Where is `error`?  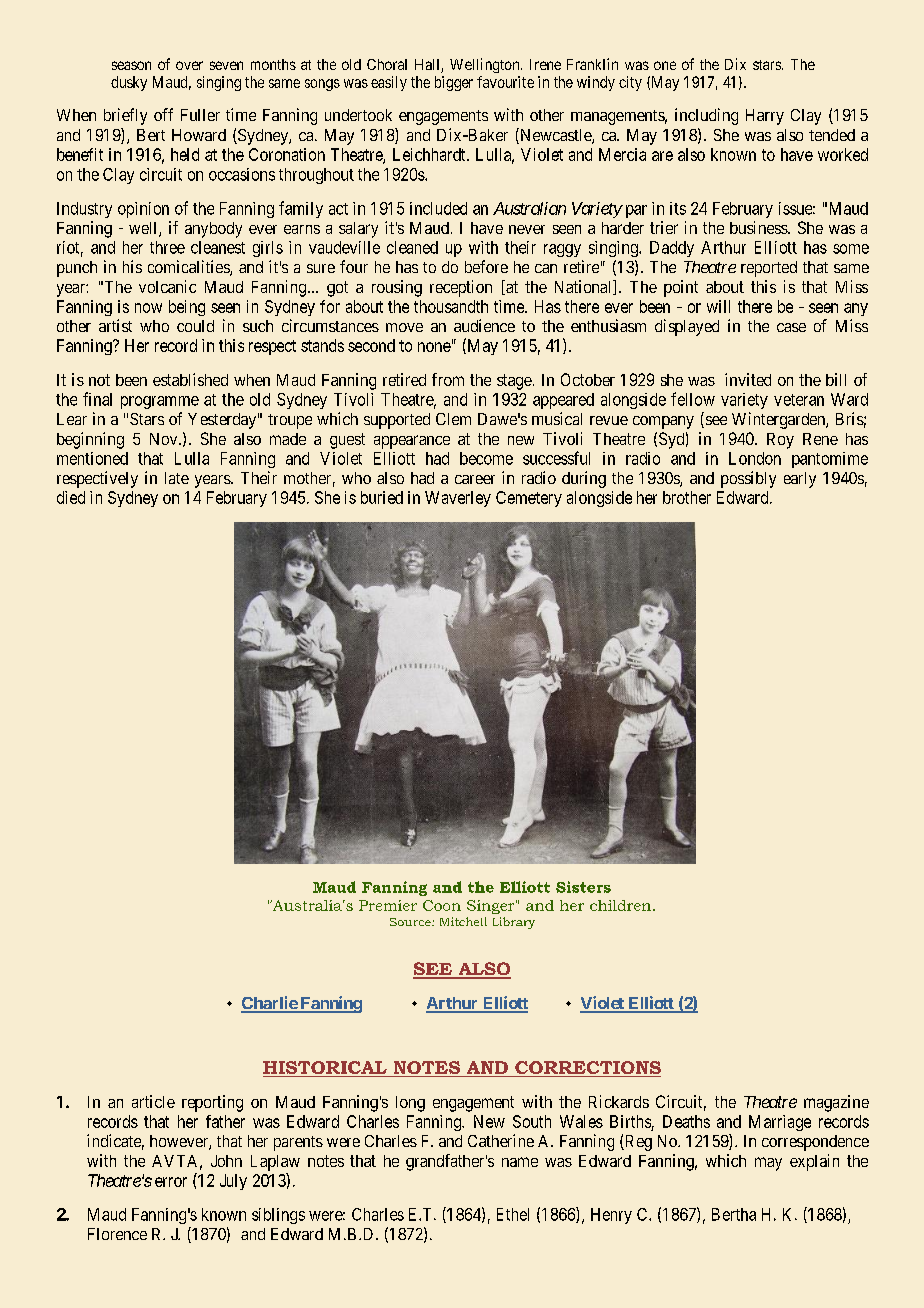
error is located at coordinates (171, 1182).
